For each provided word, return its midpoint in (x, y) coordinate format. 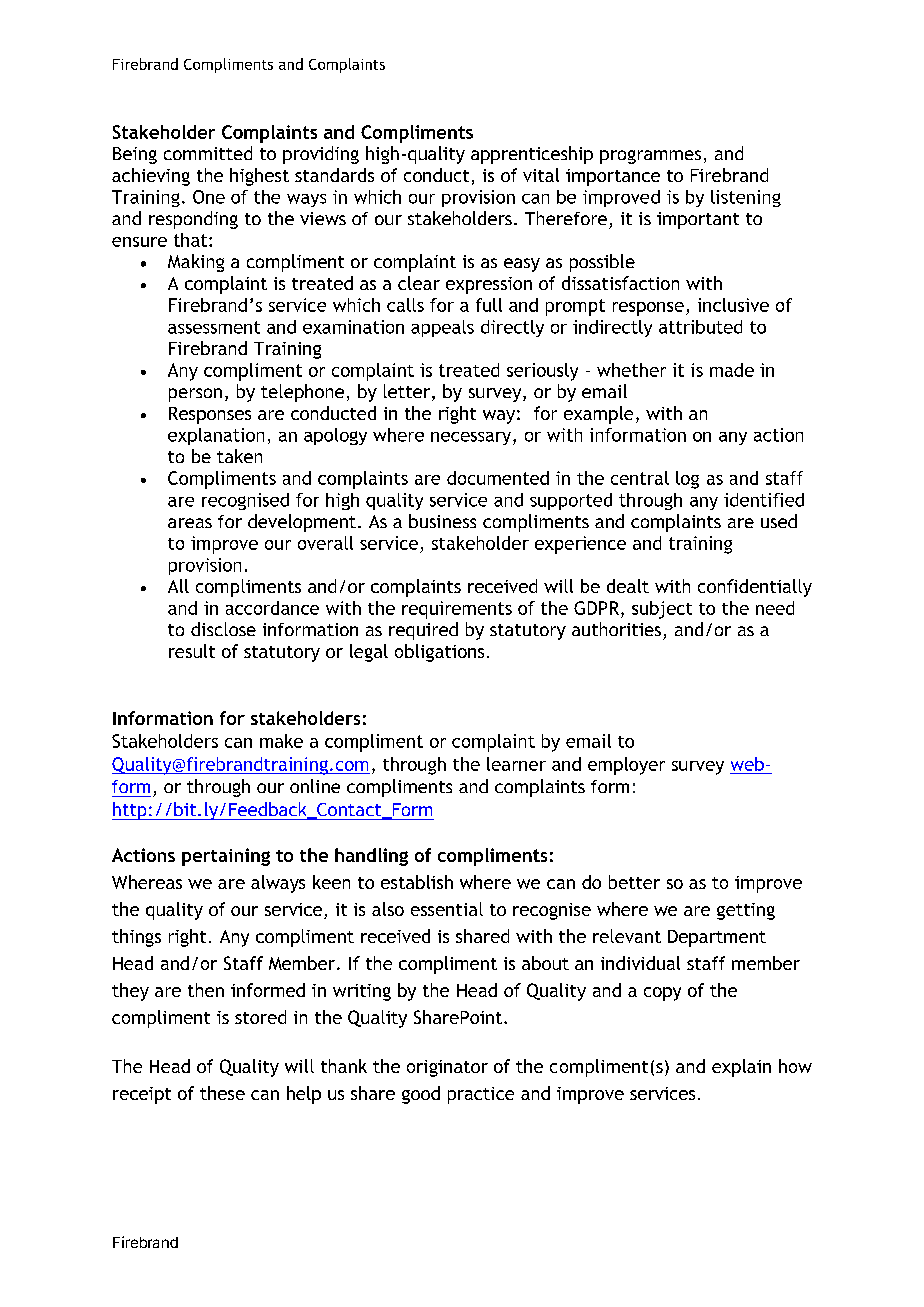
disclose (223, 629)
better (634, 882)
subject (662, 610)
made (732, 370)
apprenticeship (532, 155)
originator (447, 1068)
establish (417, 882)
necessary (472, 438)
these (222, 1093)
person (195, 395)
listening (746, 198)
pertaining (226, 857)
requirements (457, 610)
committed (208, 153)
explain (741, 1068)
